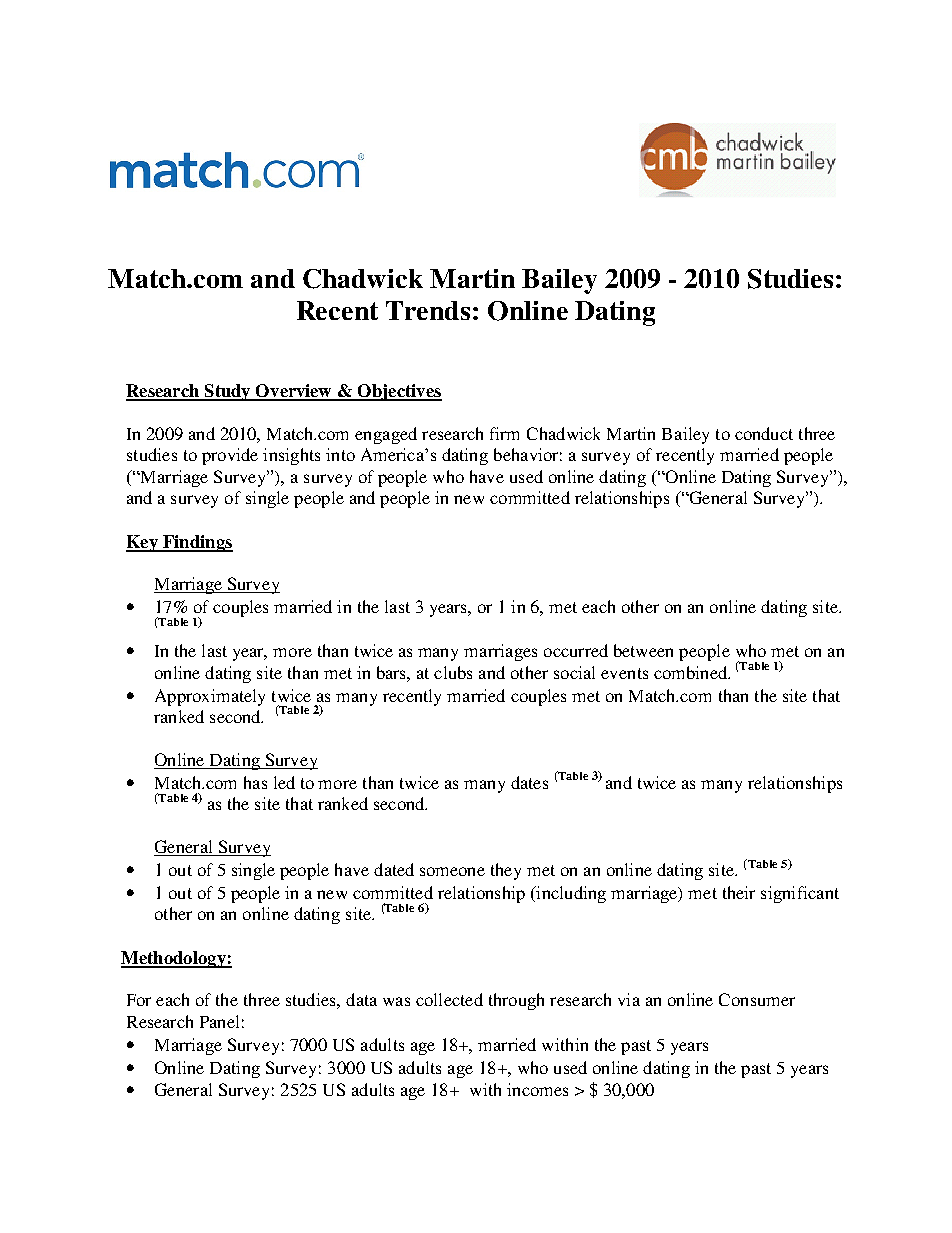 This image has height=1233, width=952. I want to click on their, so click(739, 892).
